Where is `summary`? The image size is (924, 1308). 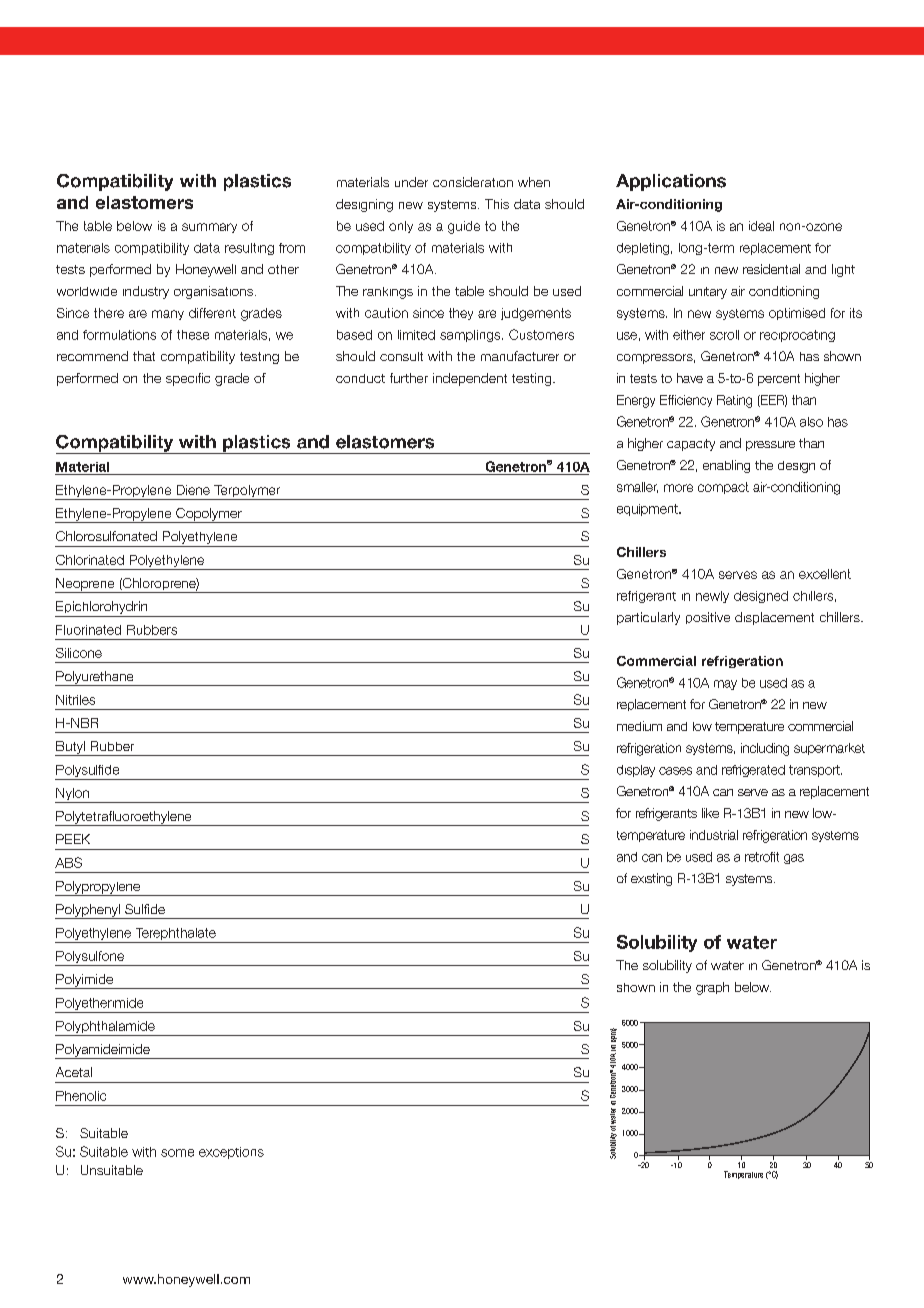 summary is located at coordinates (209, 228).
